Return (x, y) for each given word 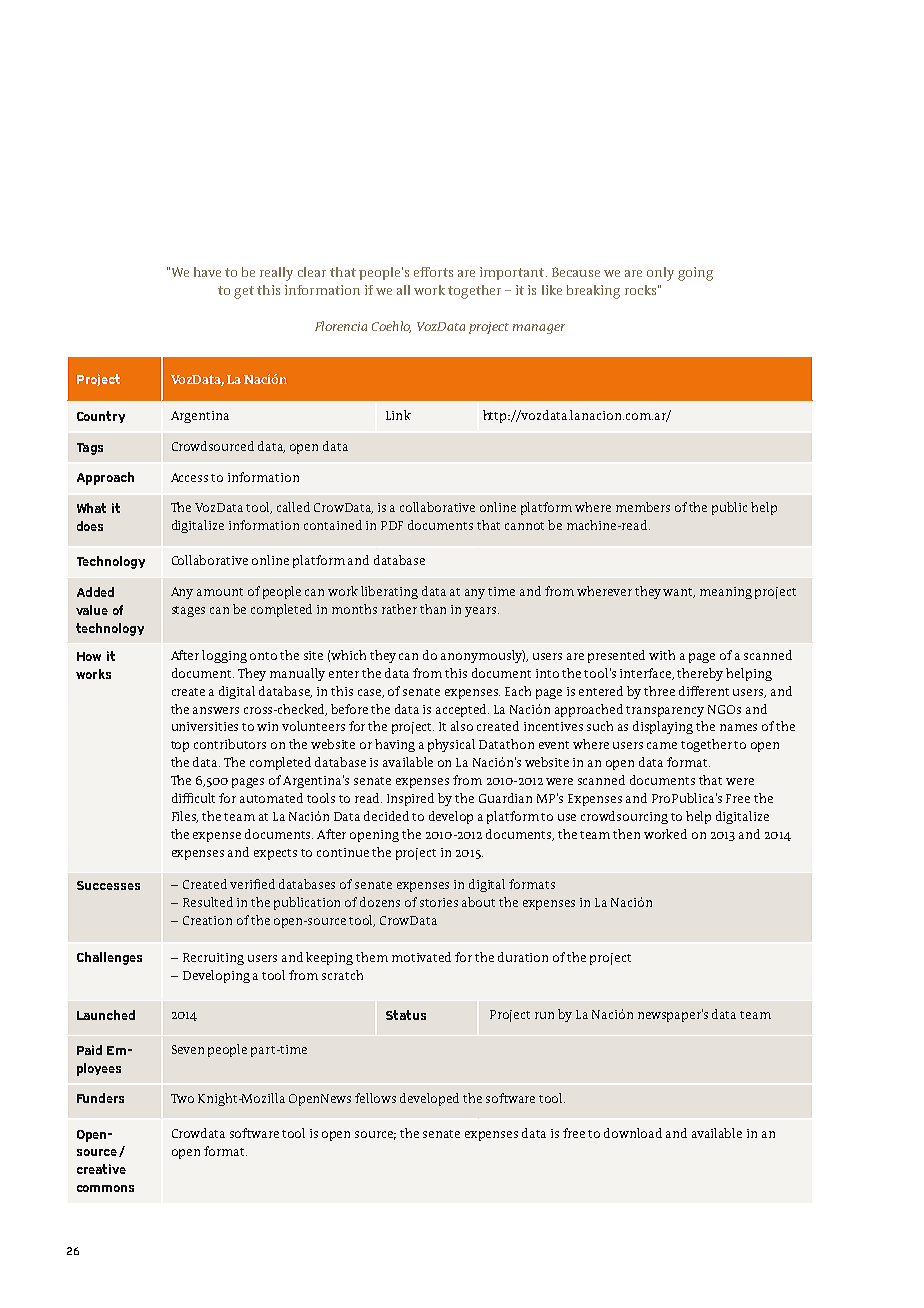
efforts (433, 272)
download (633, 1133)
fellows (375, 1098)
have (207, 272)
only (660, 274)
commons (105, 1188)
